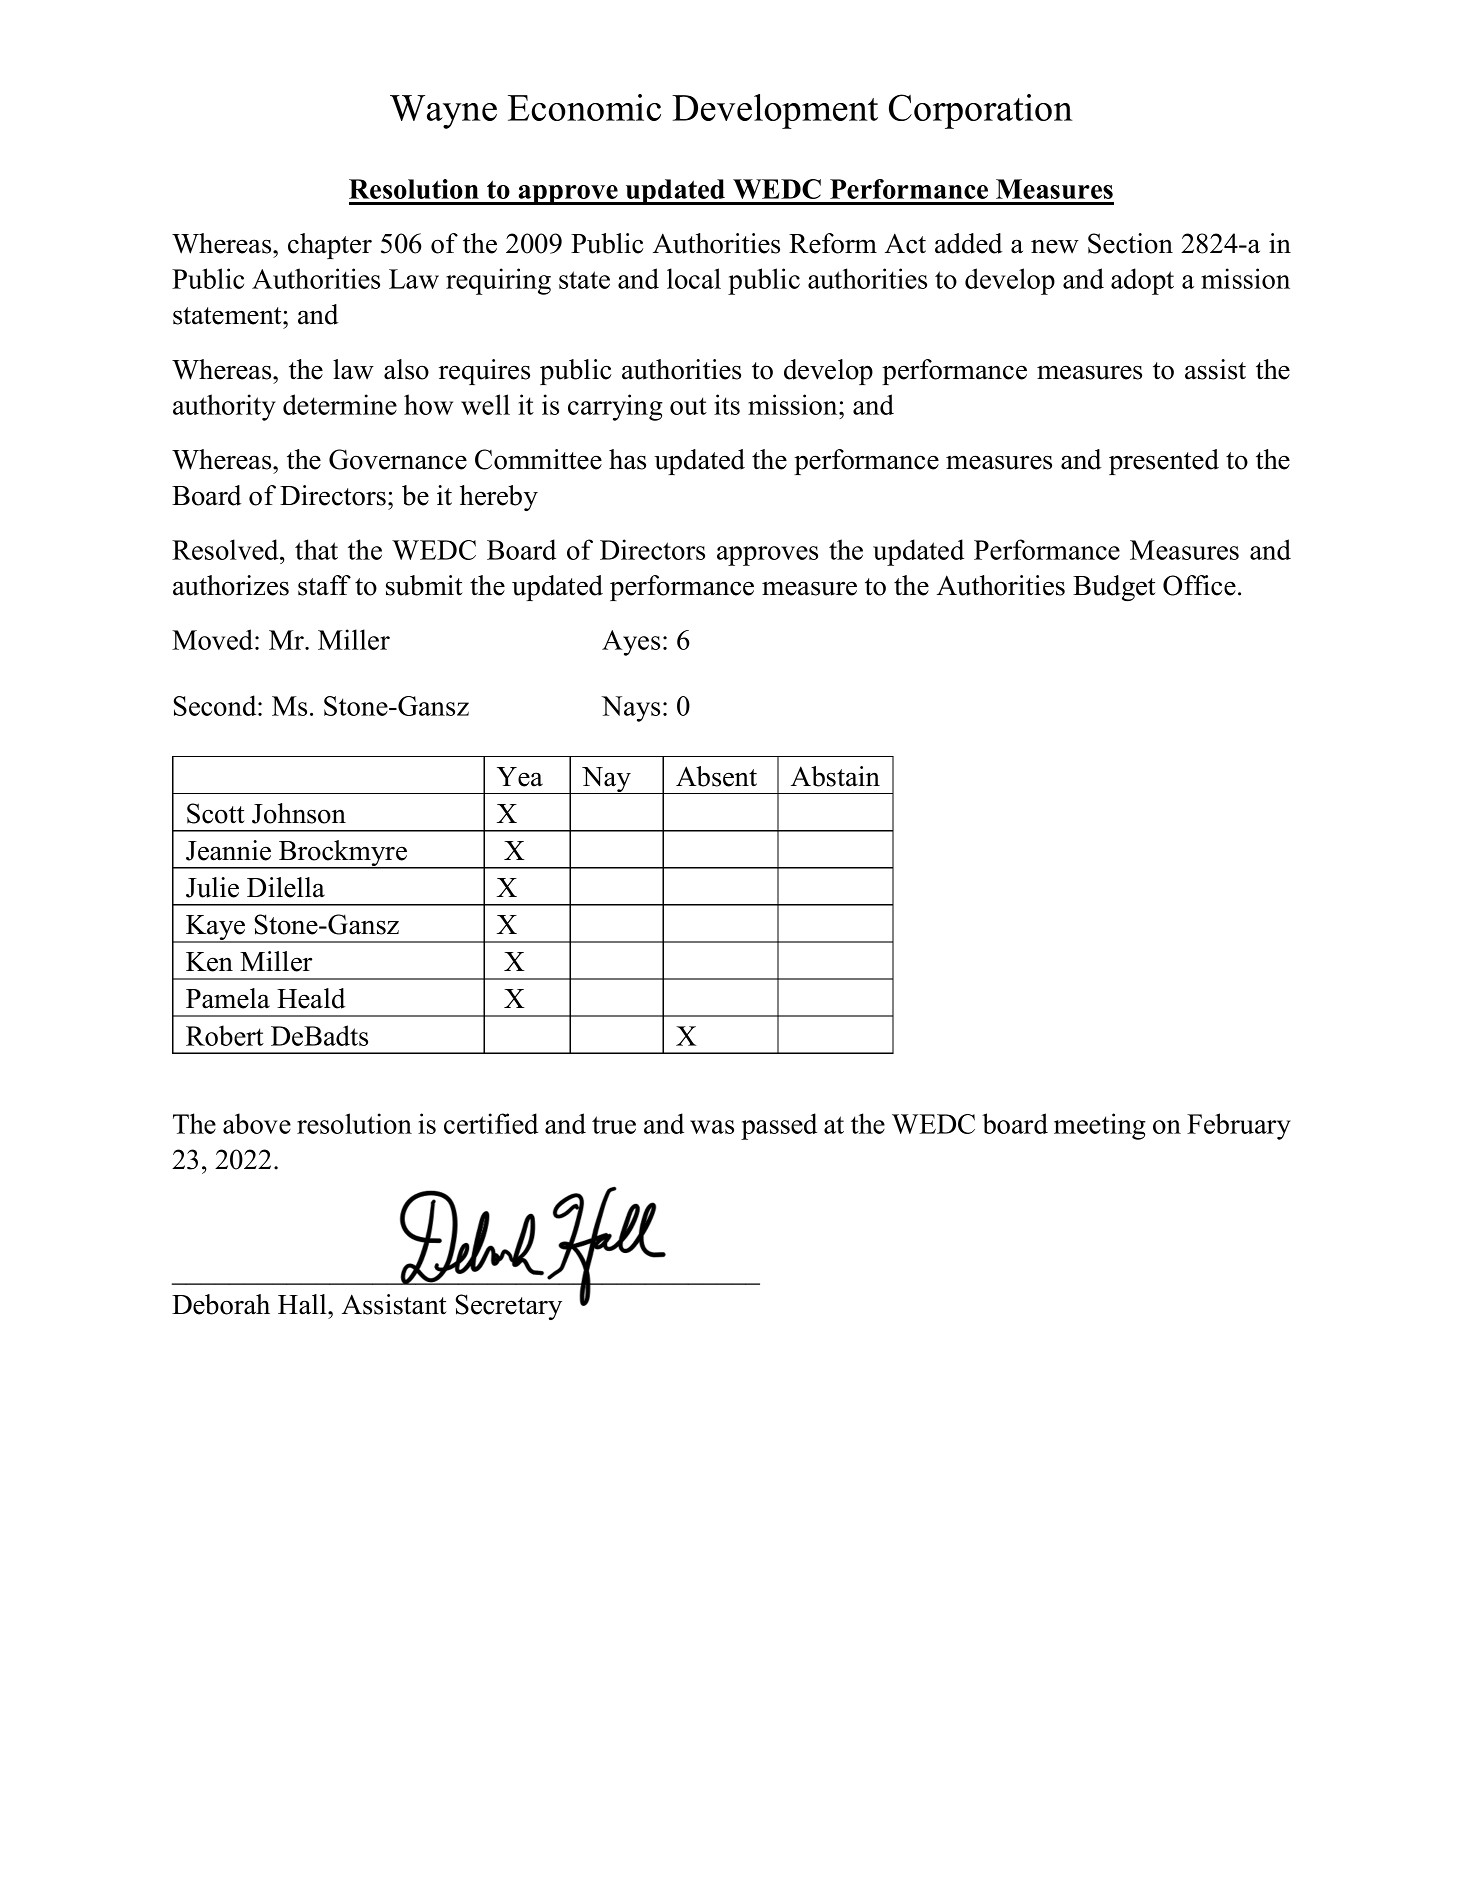  Describe the element at coordinates (509, 1307) in the screenshot. I see `Secretary` at that location.
